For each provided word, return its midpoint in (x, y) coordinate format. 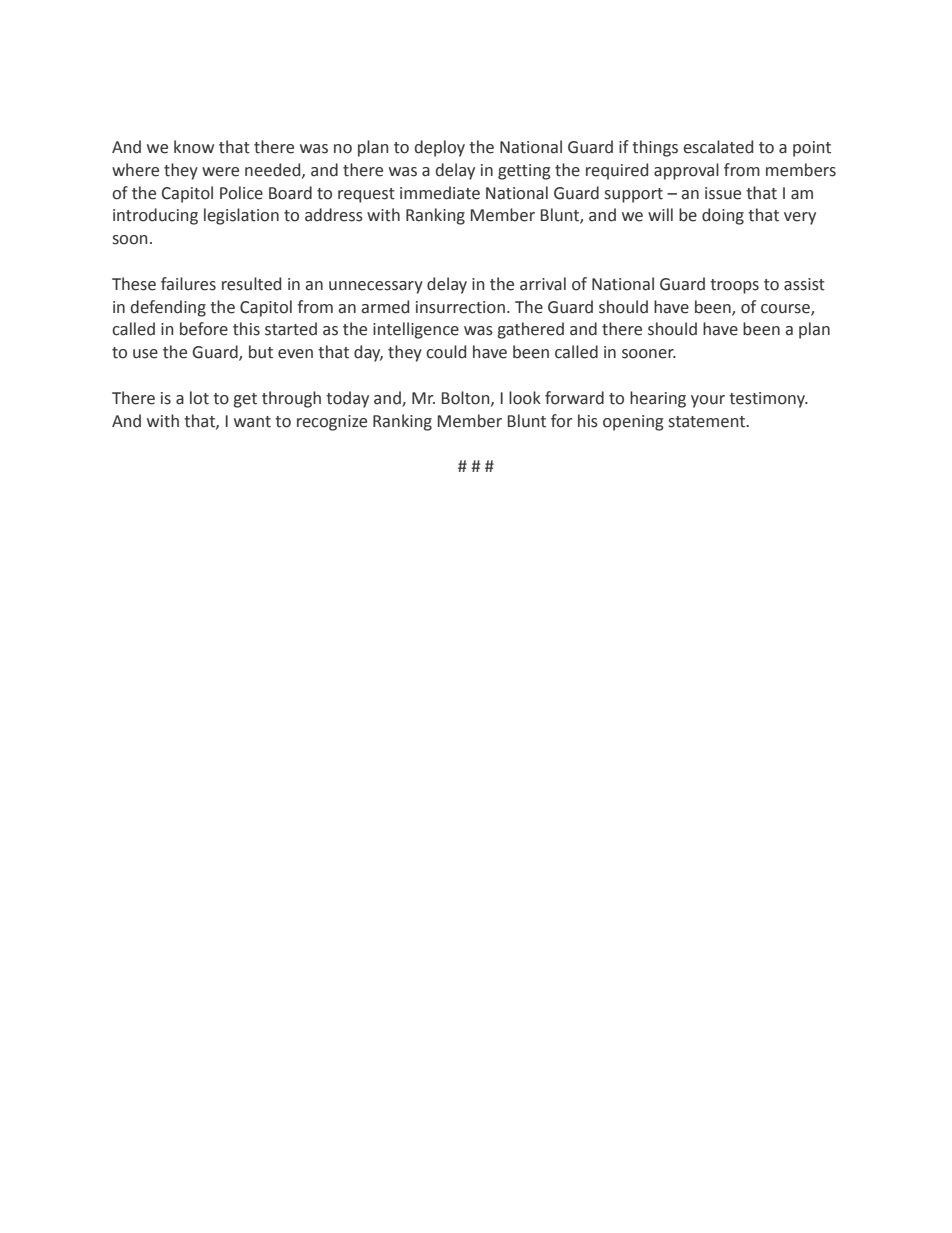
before (204, 329)
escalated (718, 147)
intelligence (416, 330)
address (334, 215)
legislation (241, 216)
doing (723, 216)
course (786, 309)
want (252, 422)
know (194, 147)
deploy (440, 148)
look (525, 398)
